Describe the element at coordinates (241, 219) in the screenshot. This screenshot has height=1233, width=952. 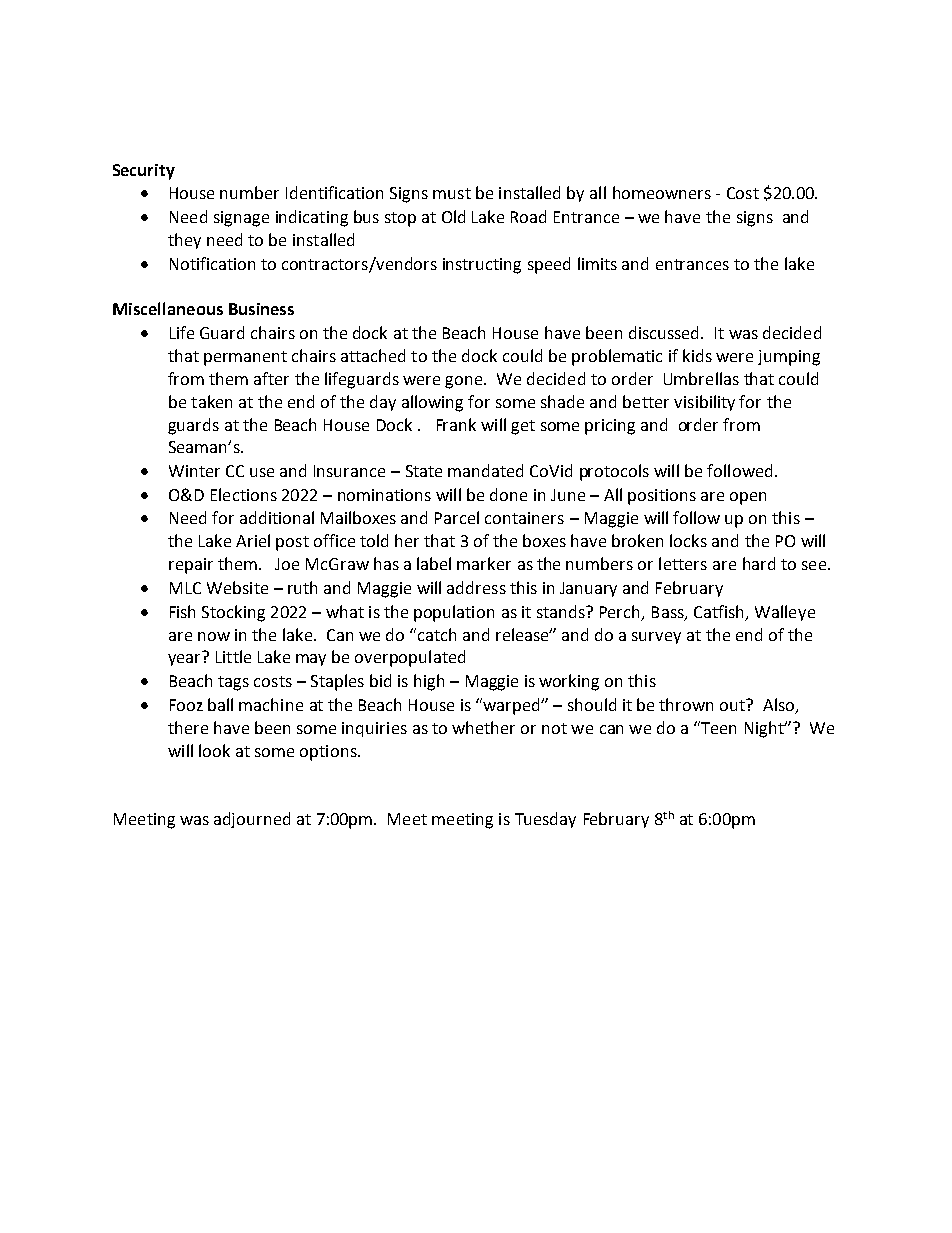
I see `signage` at that location.
